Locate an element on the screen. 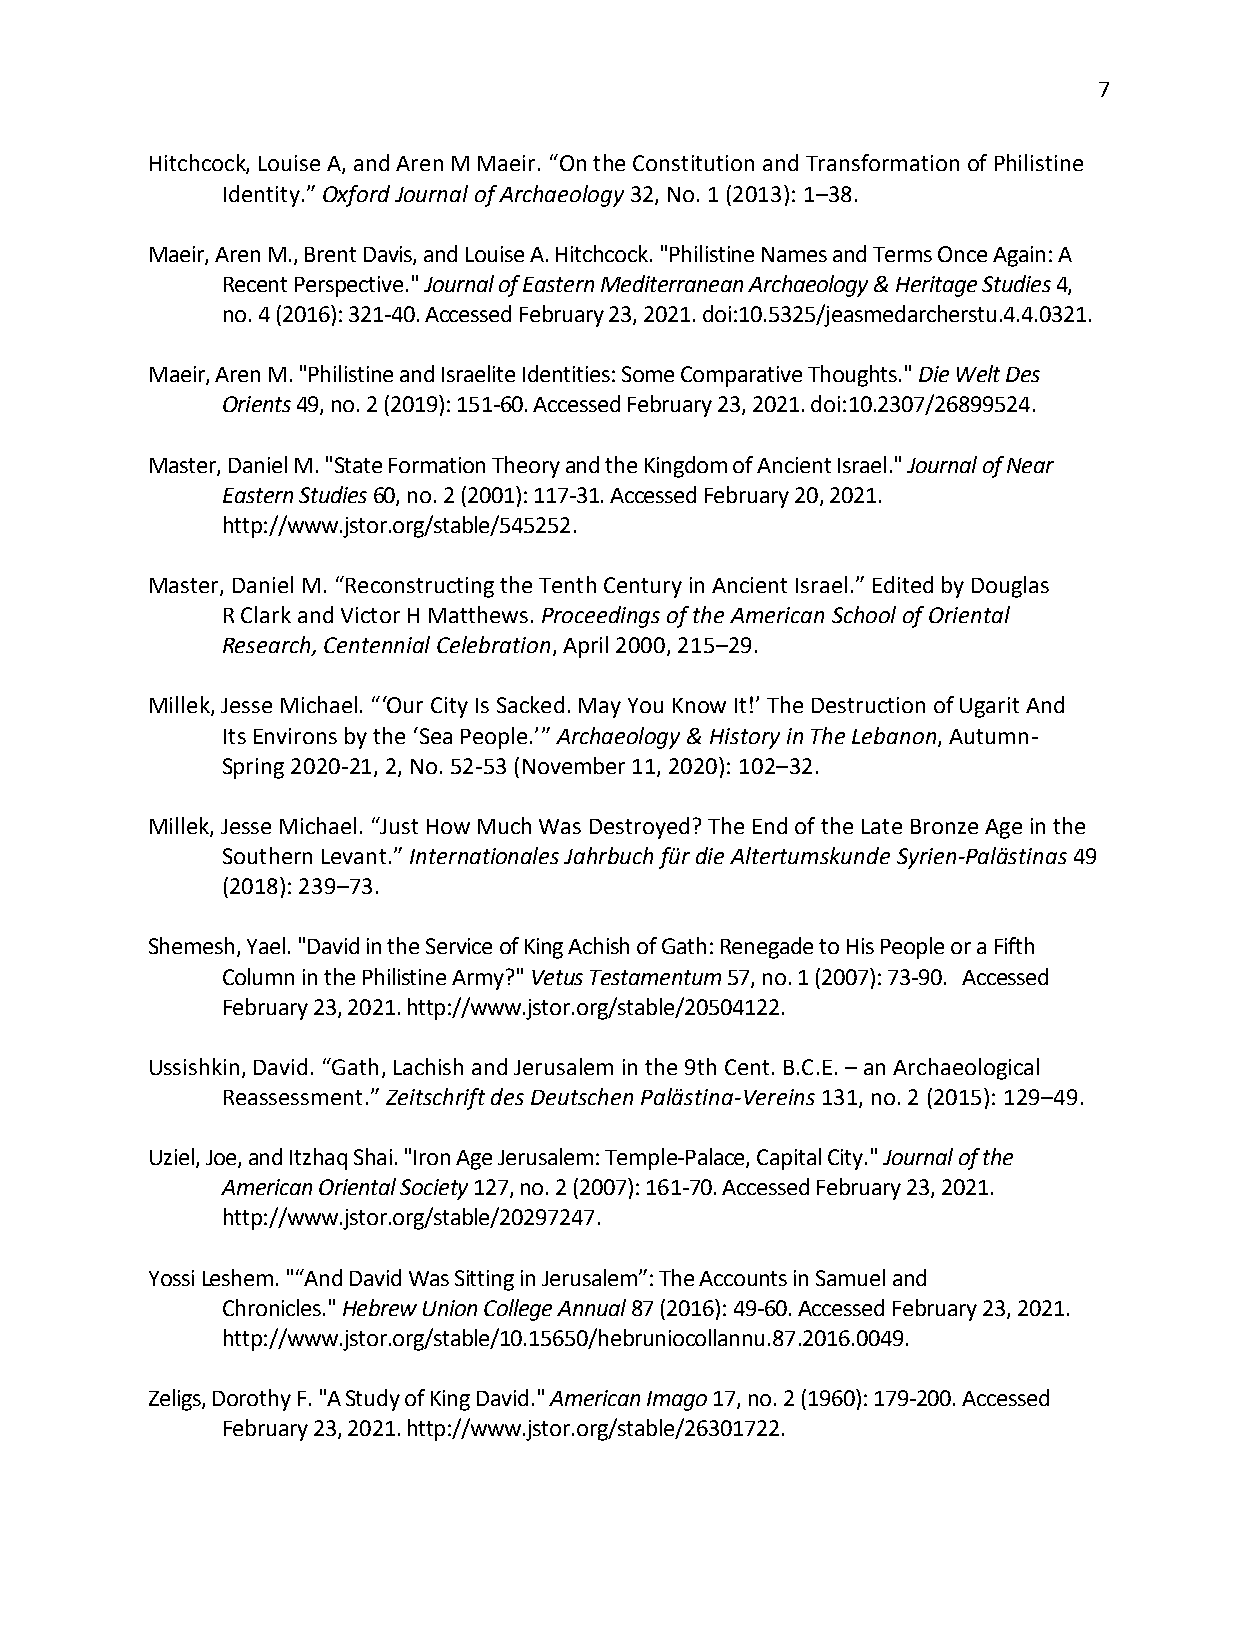  November is located at coordinates (574, 765).
